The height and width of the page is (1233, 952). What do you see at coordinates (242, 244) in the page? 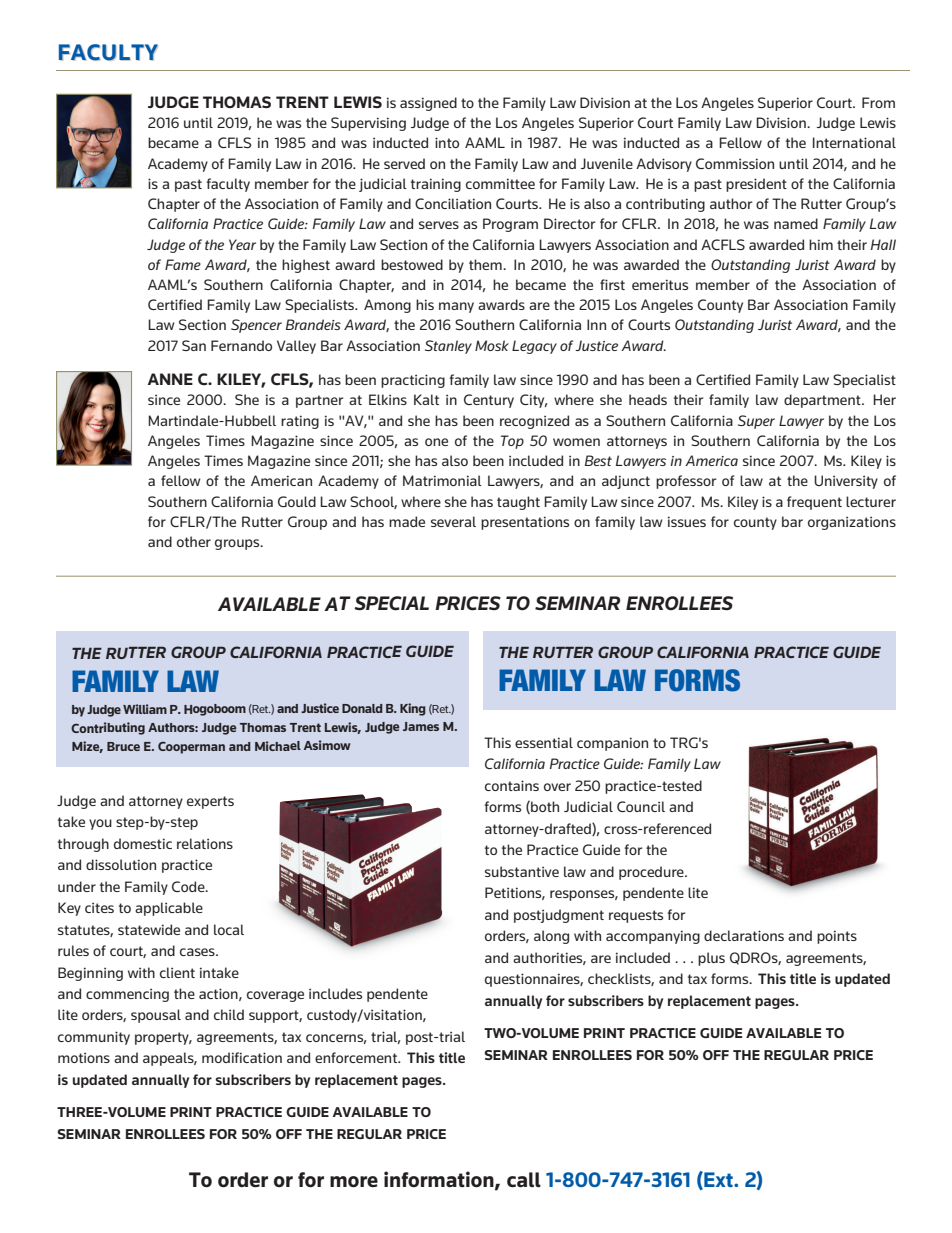
I see `Year` at bounding box center [242, 244].
